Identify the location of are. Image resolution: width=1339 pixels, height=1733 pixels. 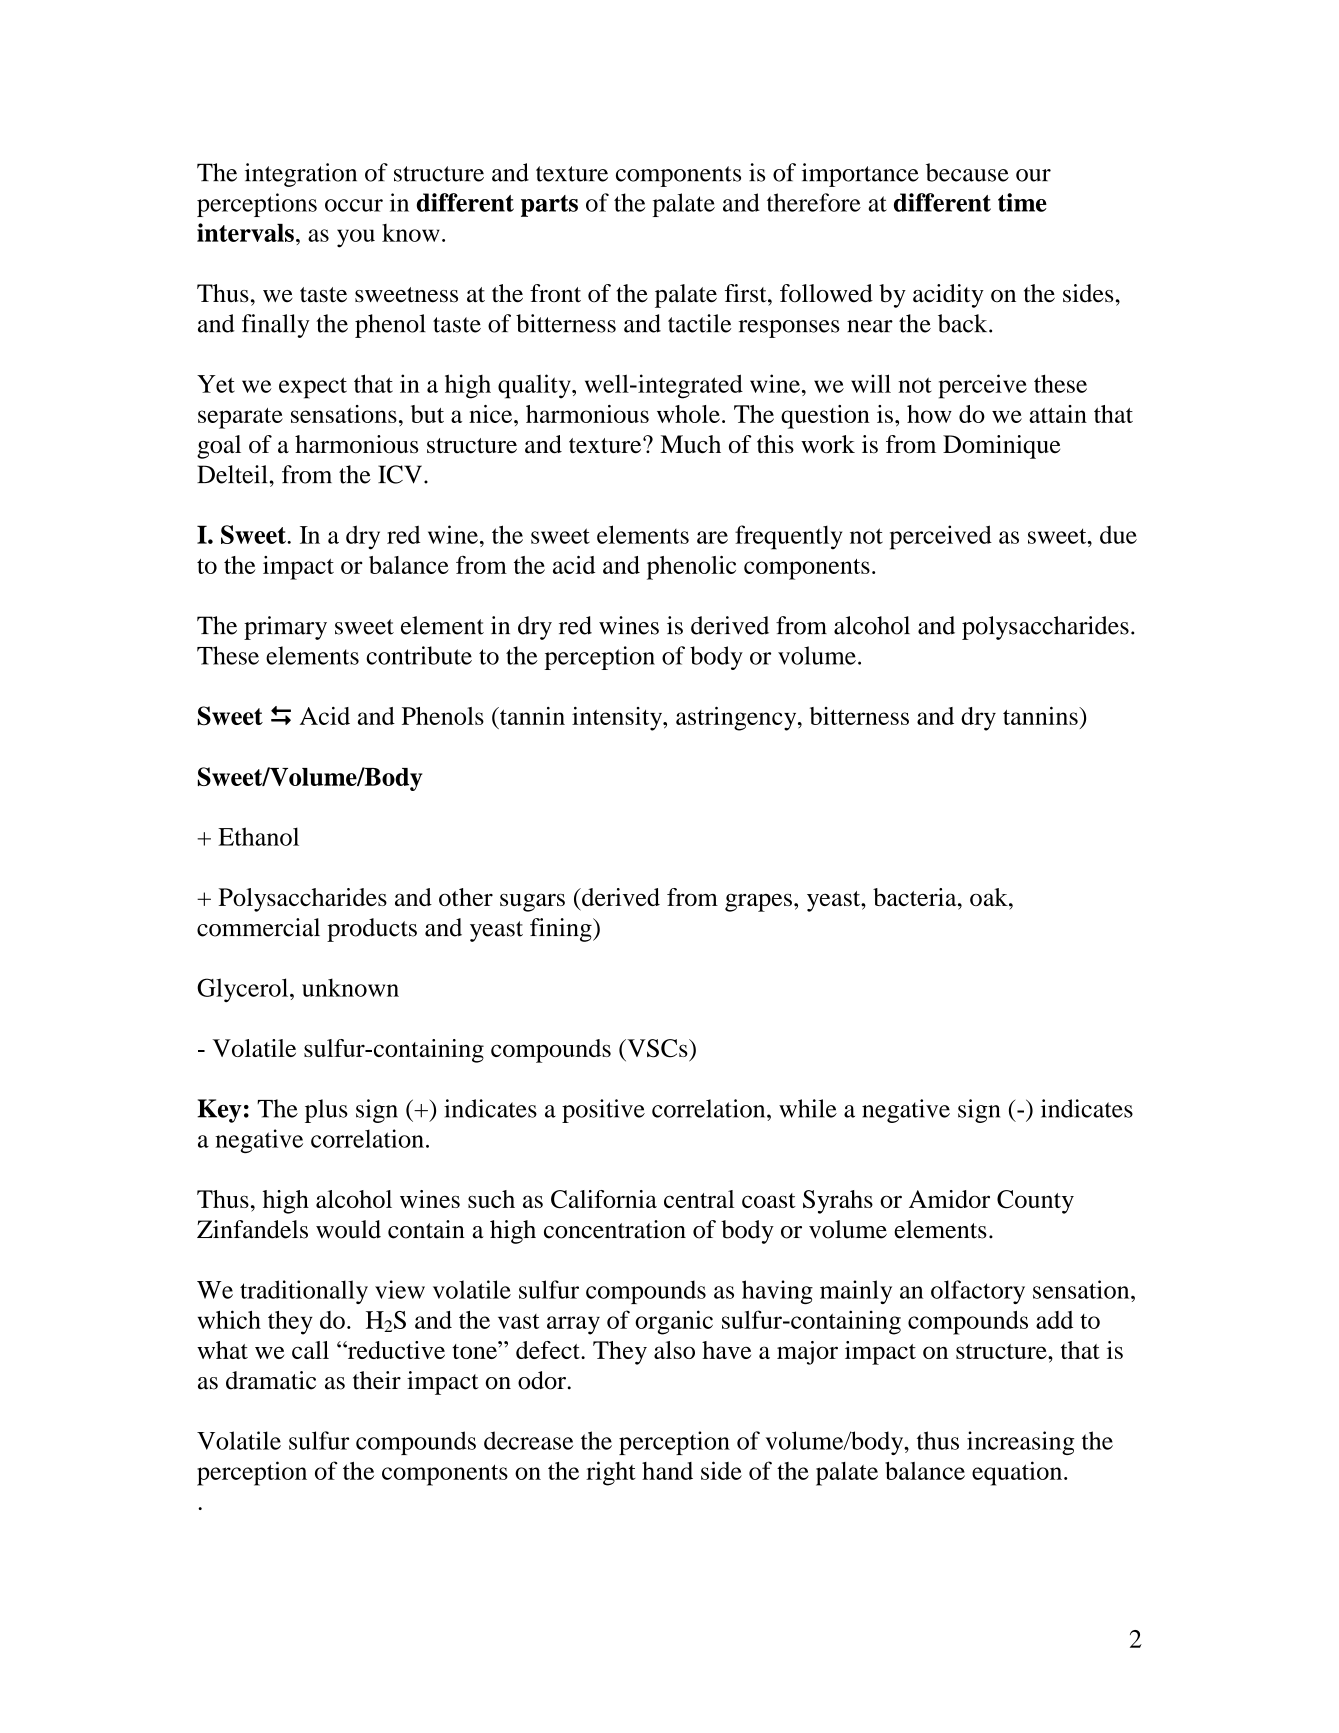
(712, 537).
